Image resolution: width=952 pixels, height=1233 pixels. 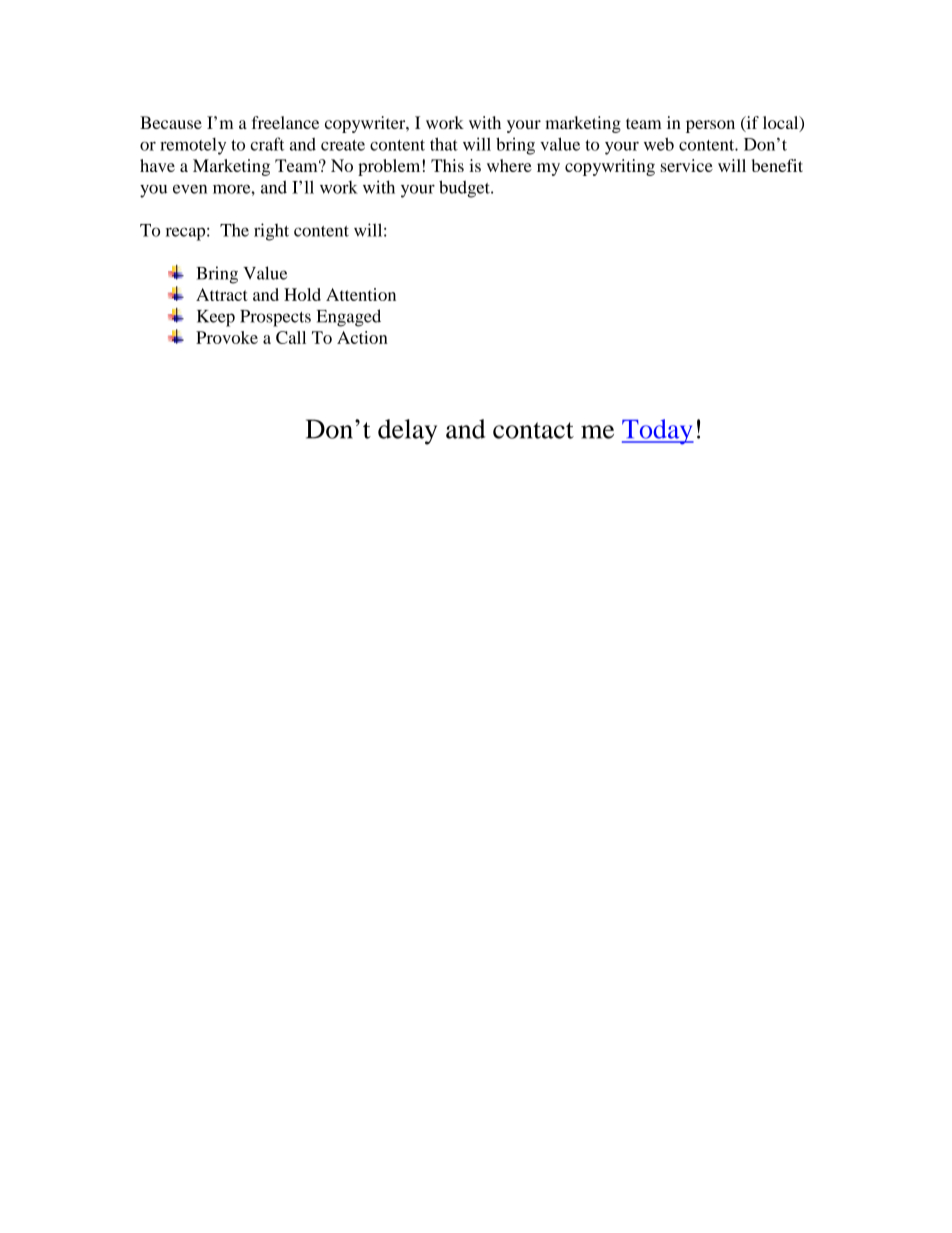 I want to click on Attention, so click(x=361, y=294).
